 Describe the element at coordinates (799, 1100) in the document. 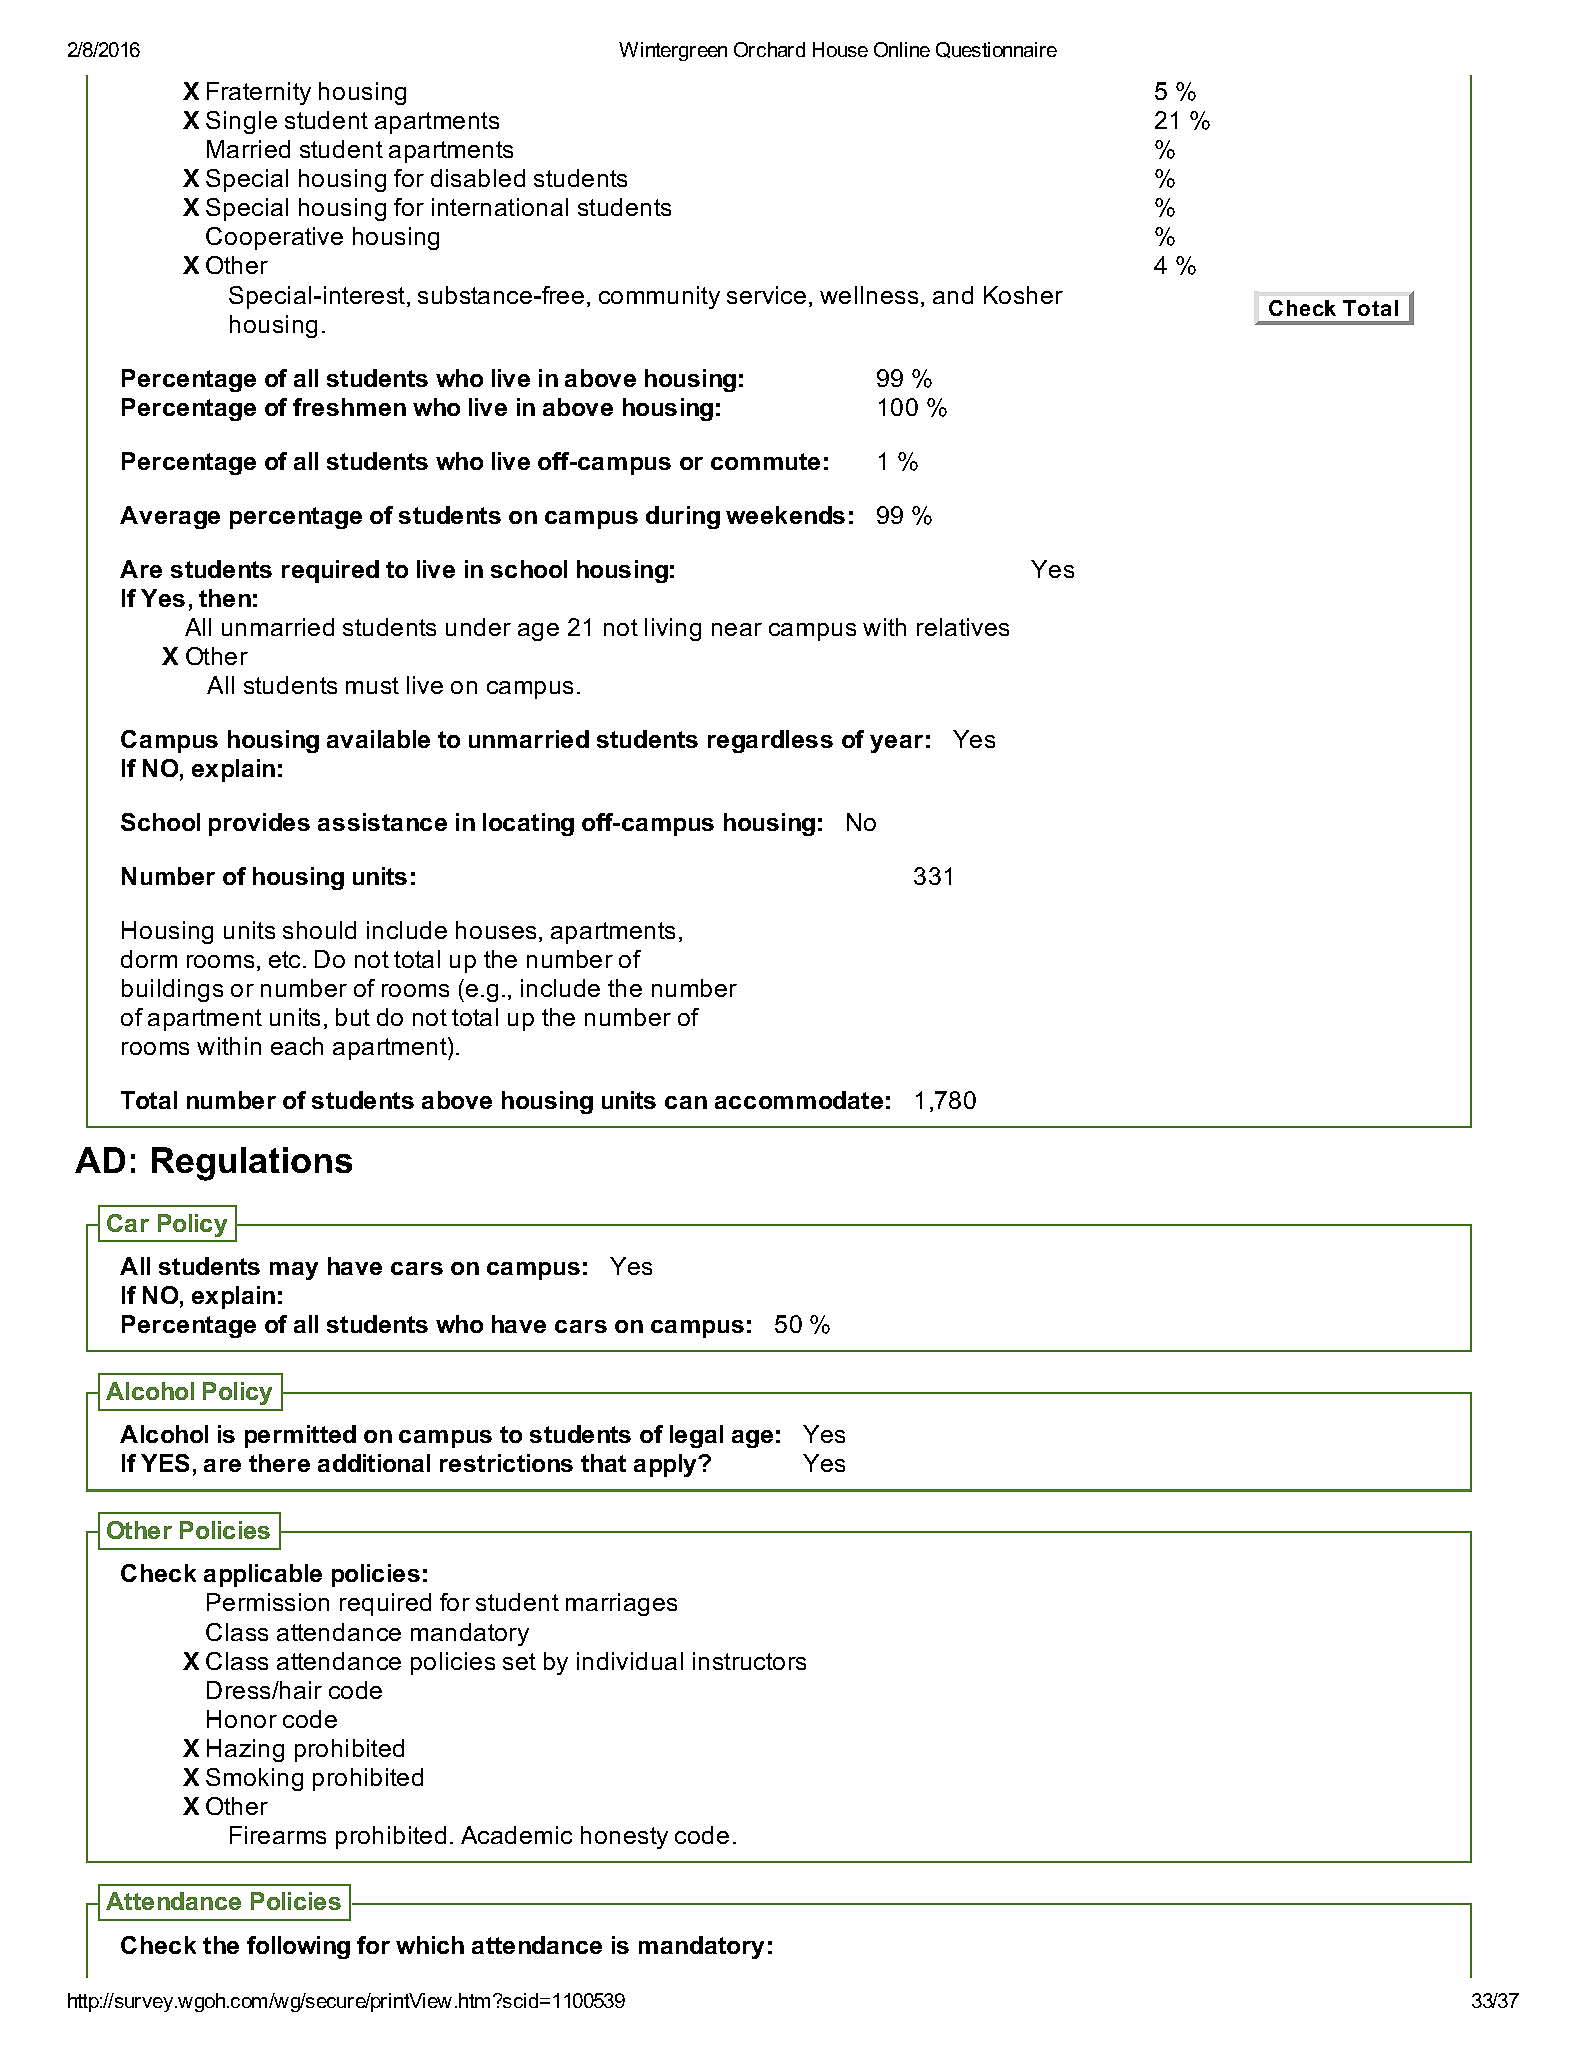

I see `accommodate` at that location.
